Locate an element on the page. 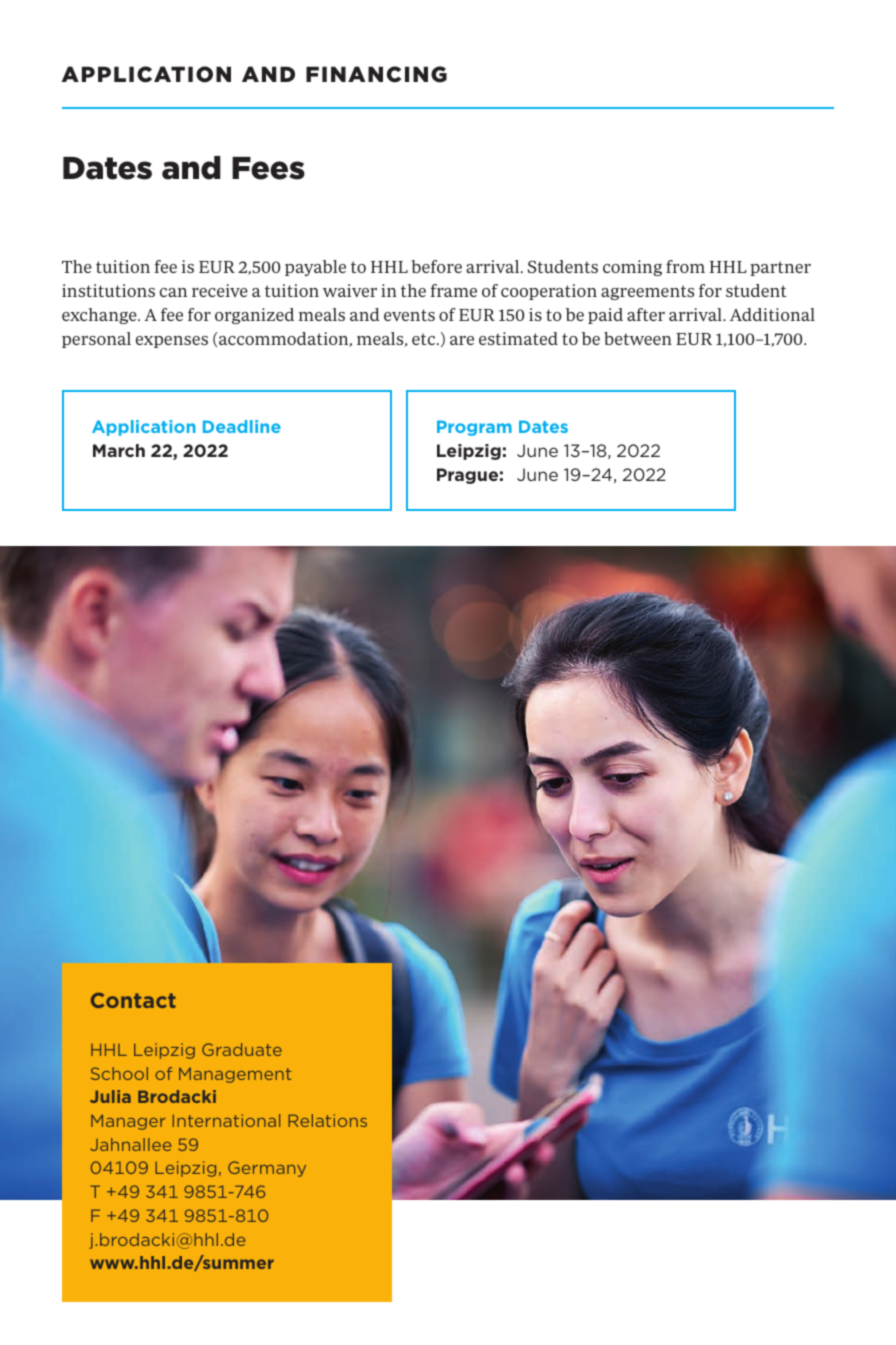 The width and height of the page is (896, 1345). Relations is located at coordinates (327, 1120).
